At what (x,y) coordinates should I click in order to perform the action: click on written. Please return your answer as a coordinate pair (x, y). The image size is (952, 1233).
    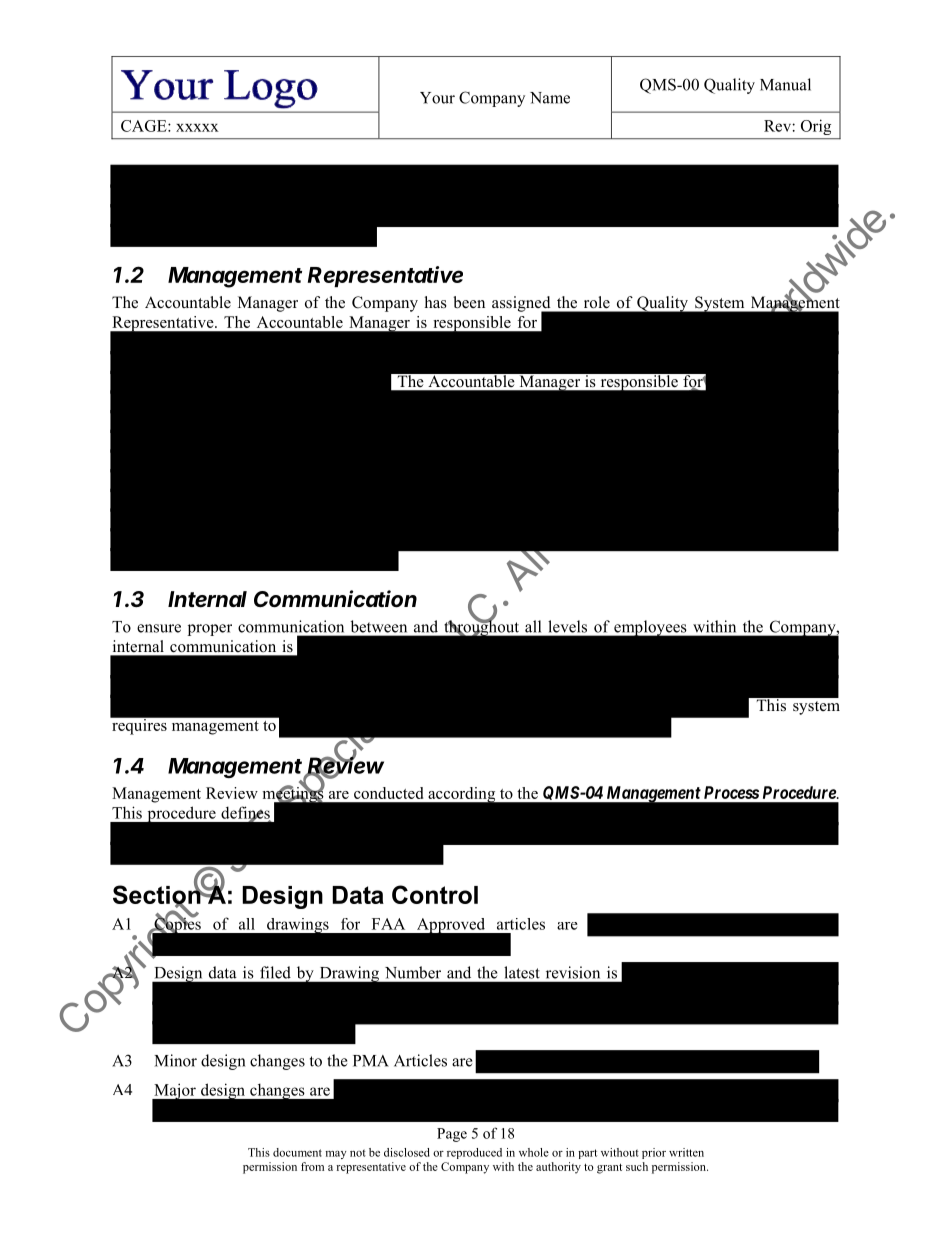
    Looking at the image, I should click on (686, 1152).
